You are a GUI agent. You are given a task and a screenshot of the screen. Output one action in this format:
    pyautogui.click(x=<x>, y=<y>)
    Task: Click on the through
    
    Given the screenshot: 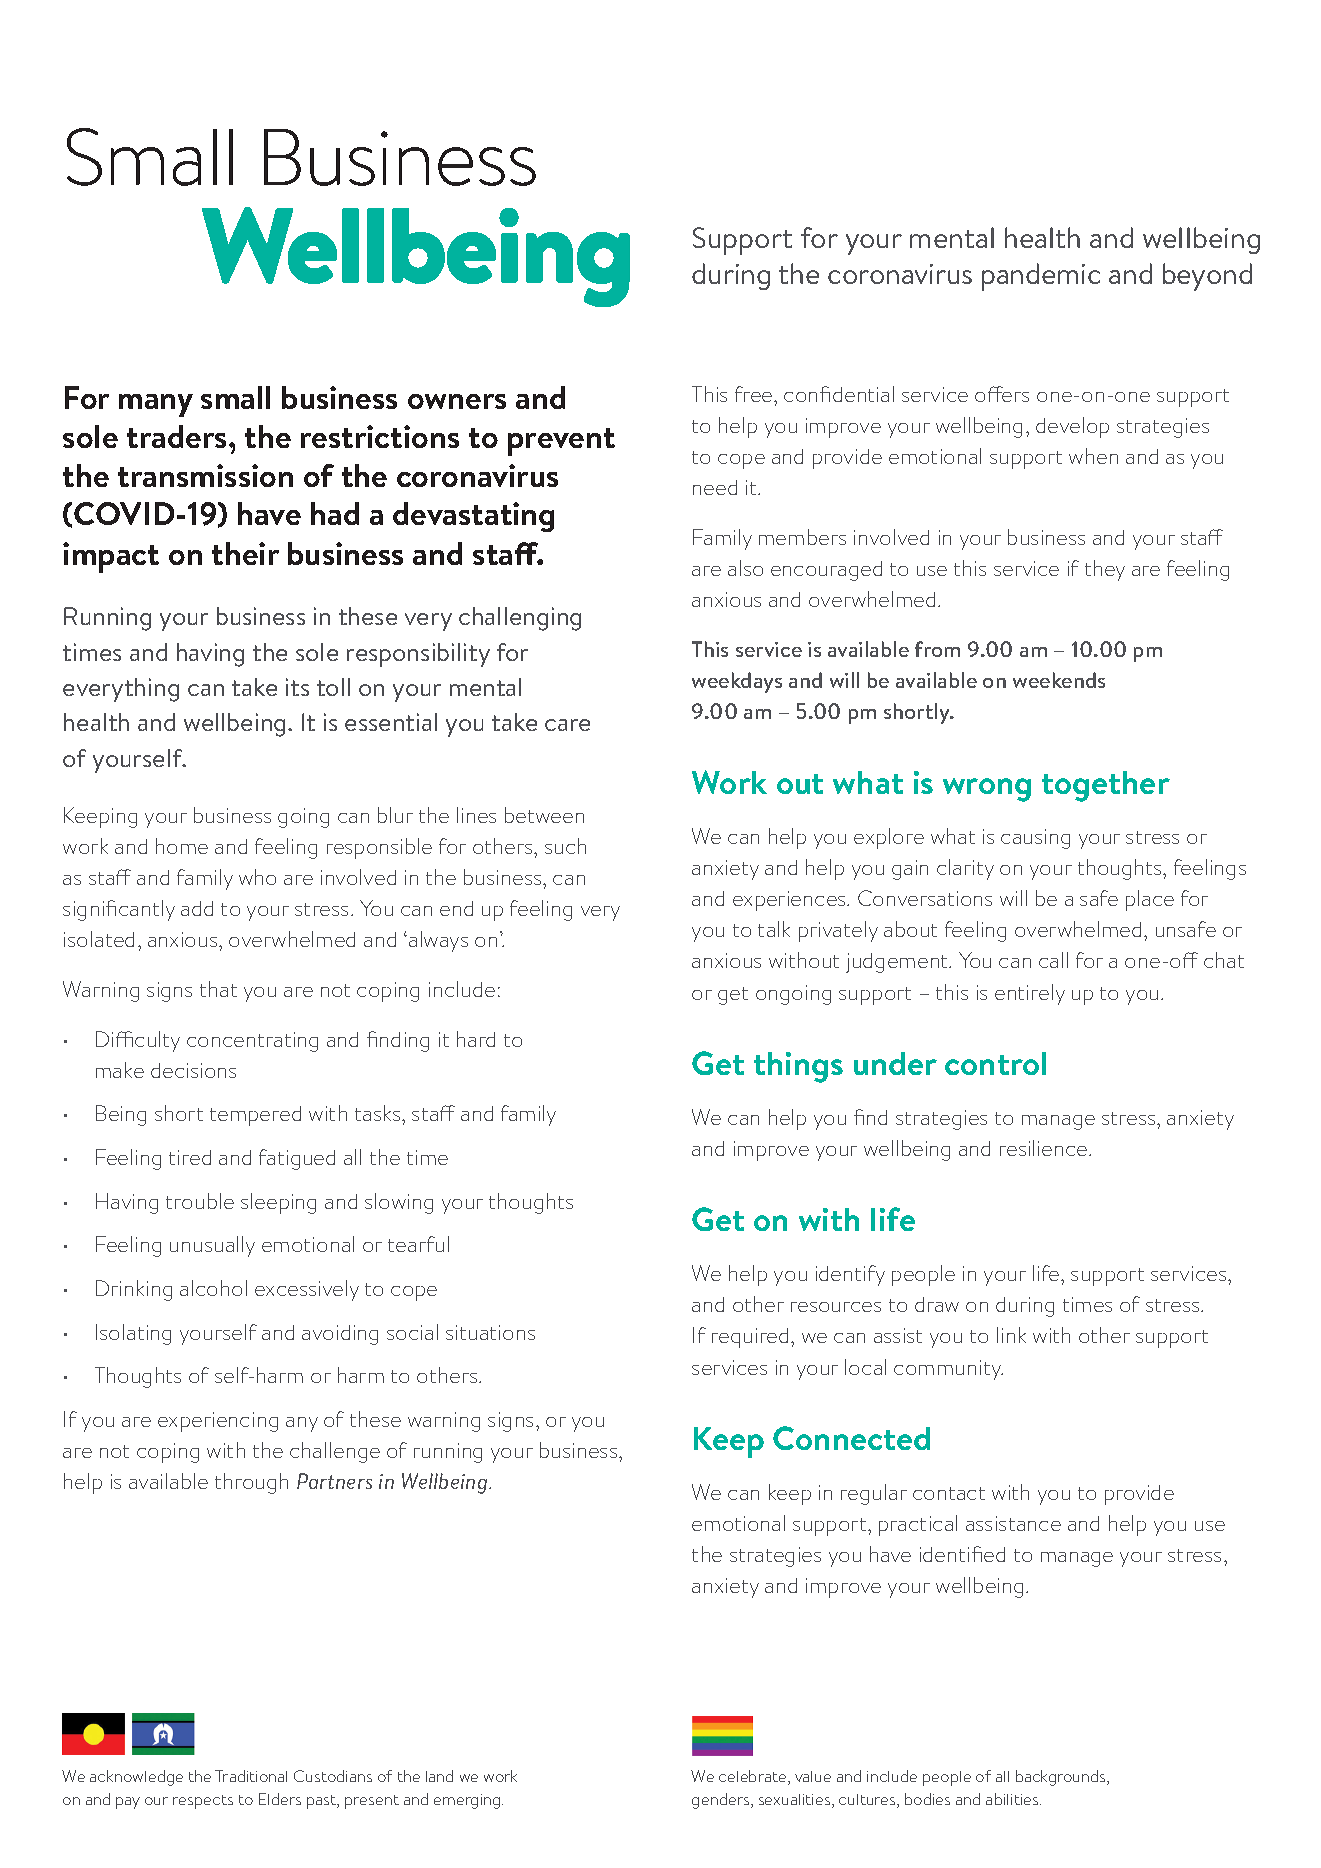 What is the action you would take?
    pyautogui.click(x=251, y=1483)
